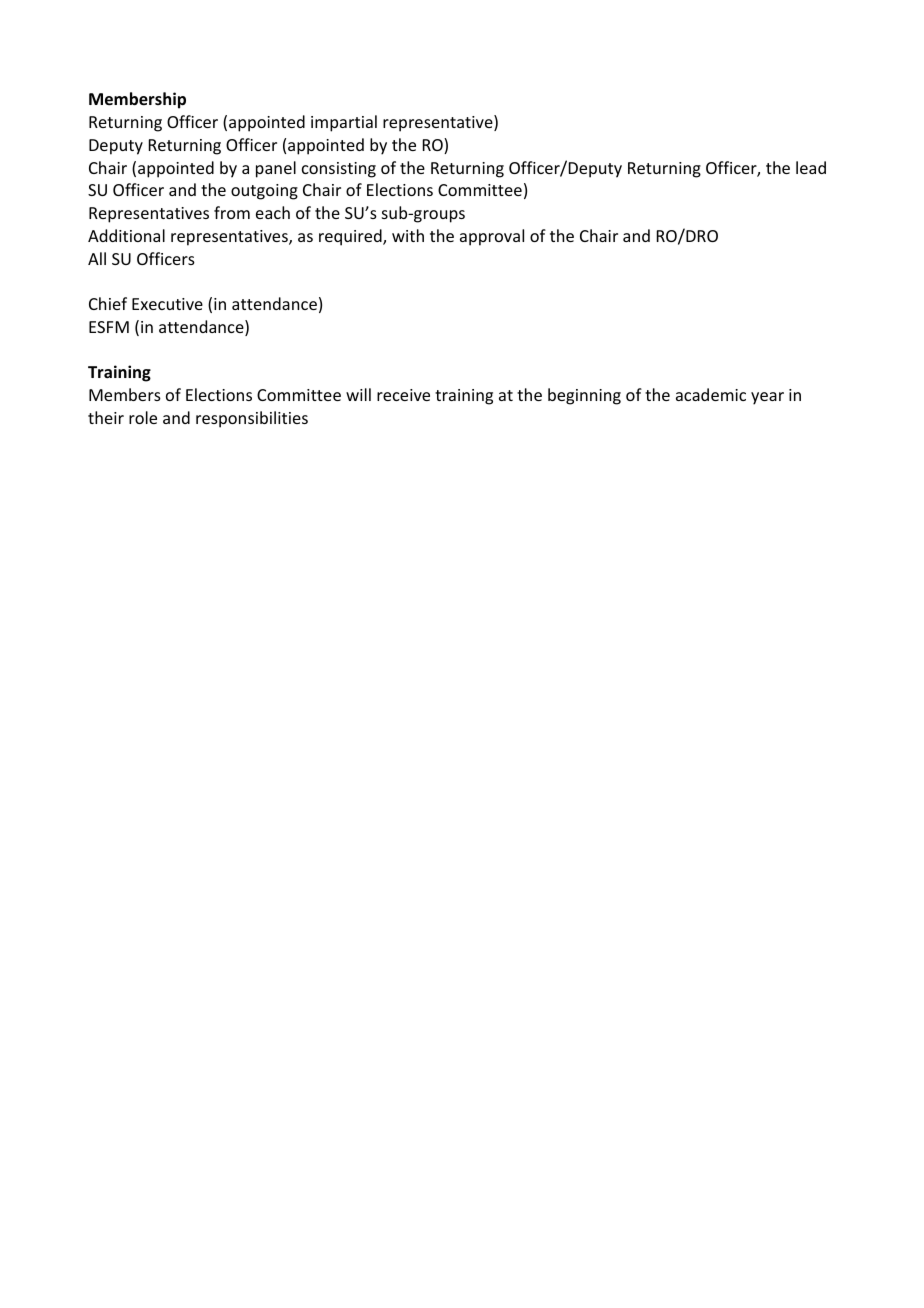 The width and height of the page is (924, 1308). Describe the element at coordinates (167, 304) in the page. I see `Executive` at that location.
